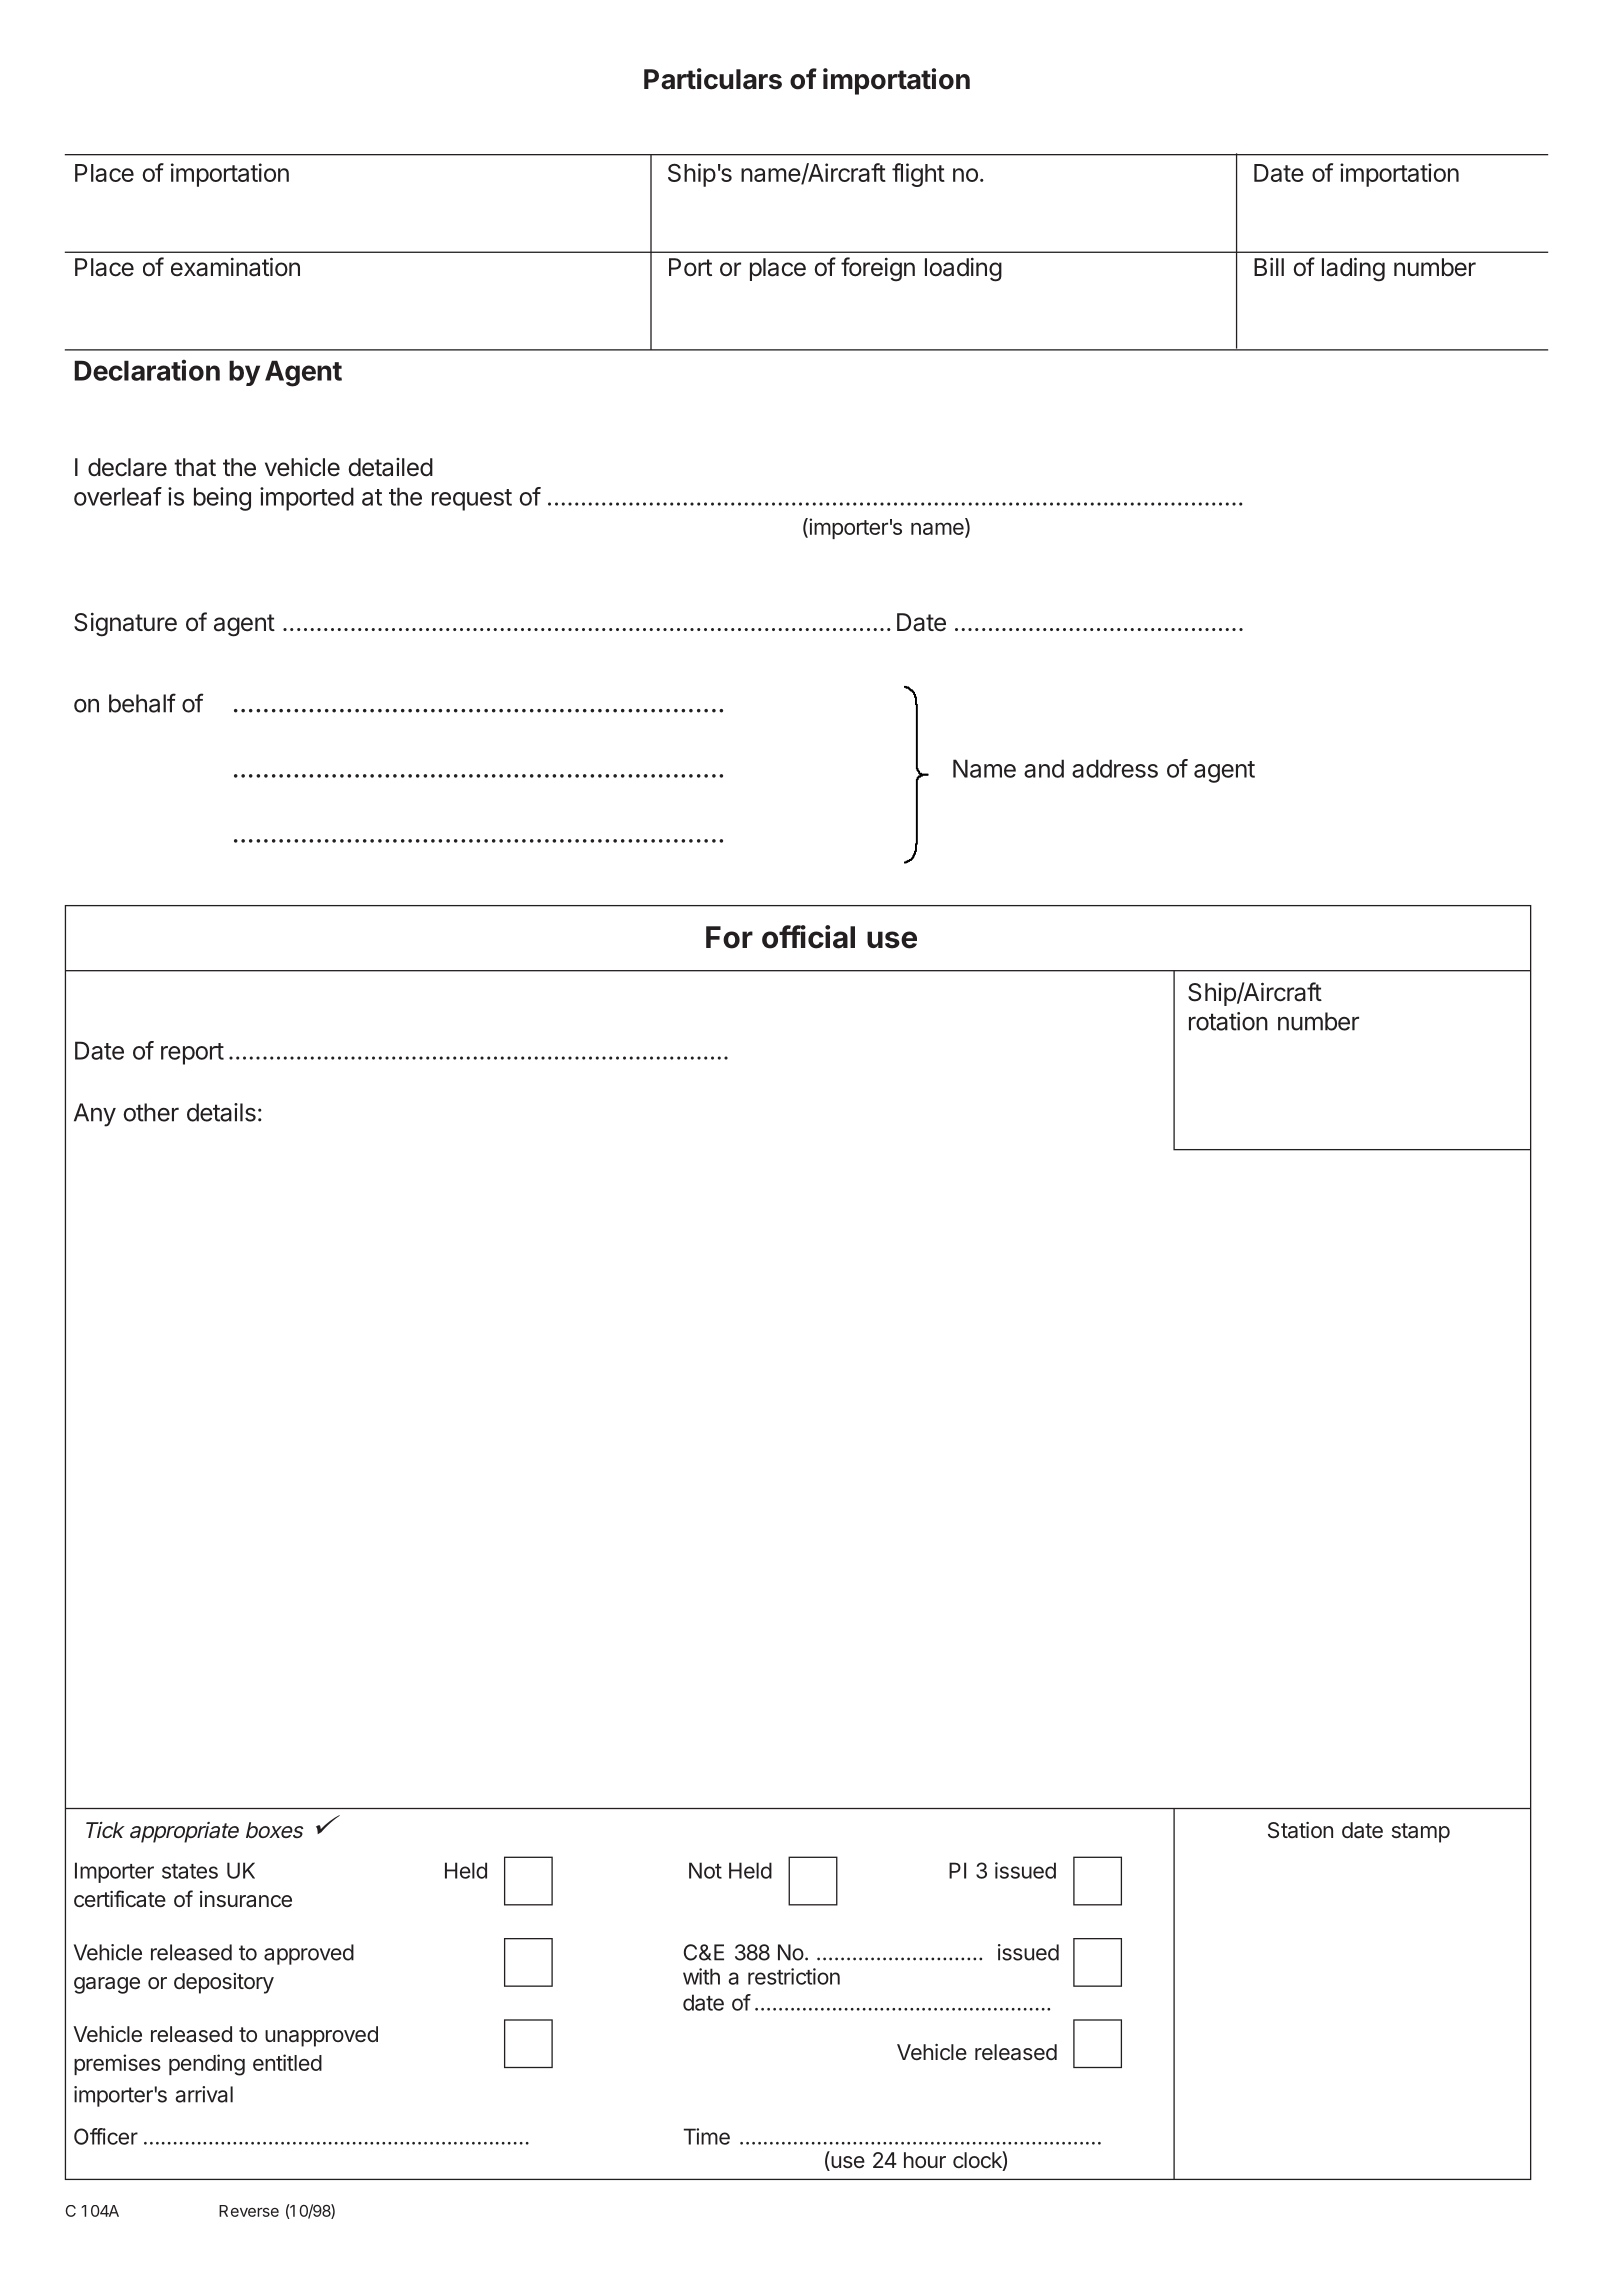  What do you see at coordinates (713, 79) in the screenshot?
I see `Particulars` at bounding box center [713, 79].
